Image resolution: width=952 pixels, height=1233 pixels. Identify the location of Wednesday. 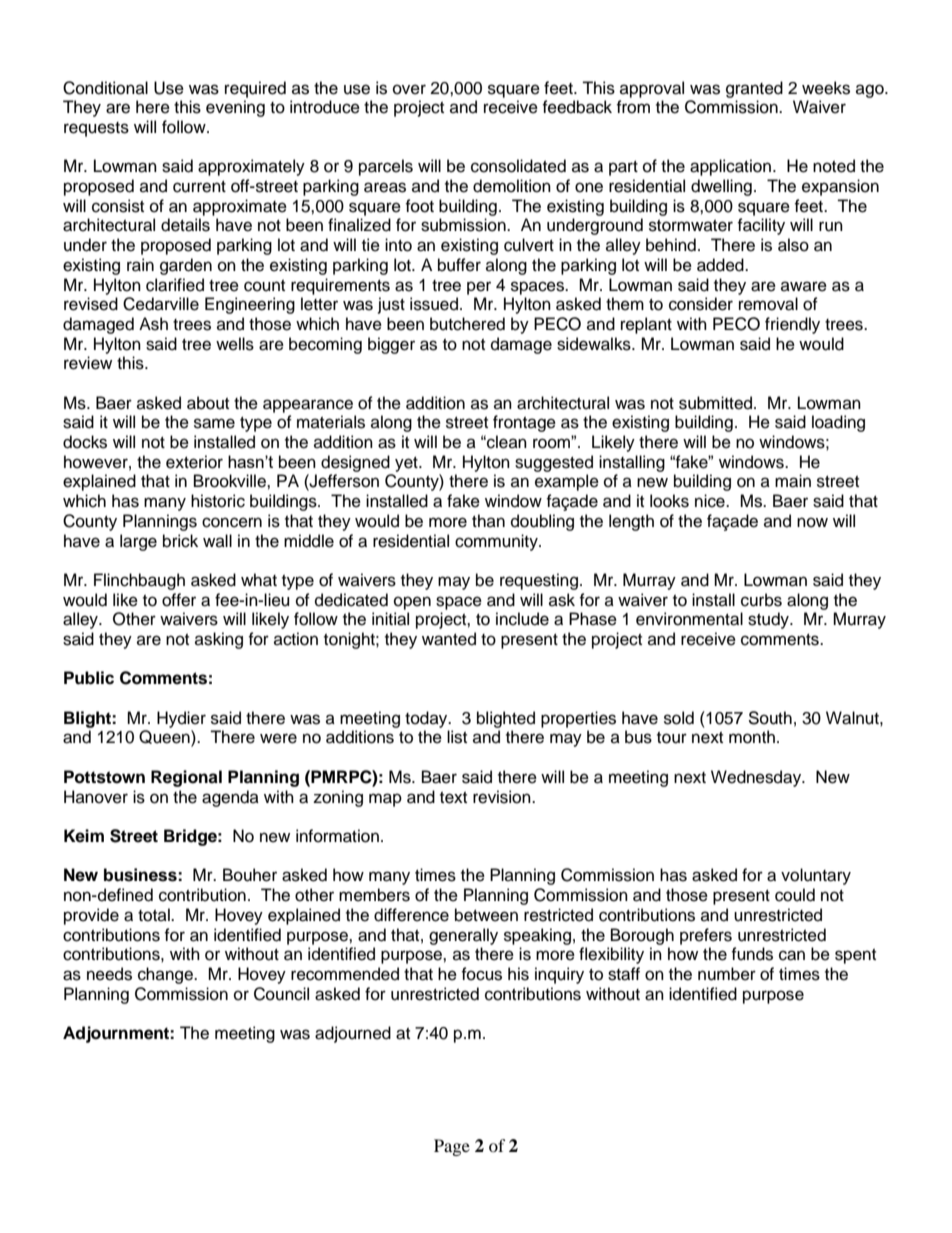
(757, 778).
